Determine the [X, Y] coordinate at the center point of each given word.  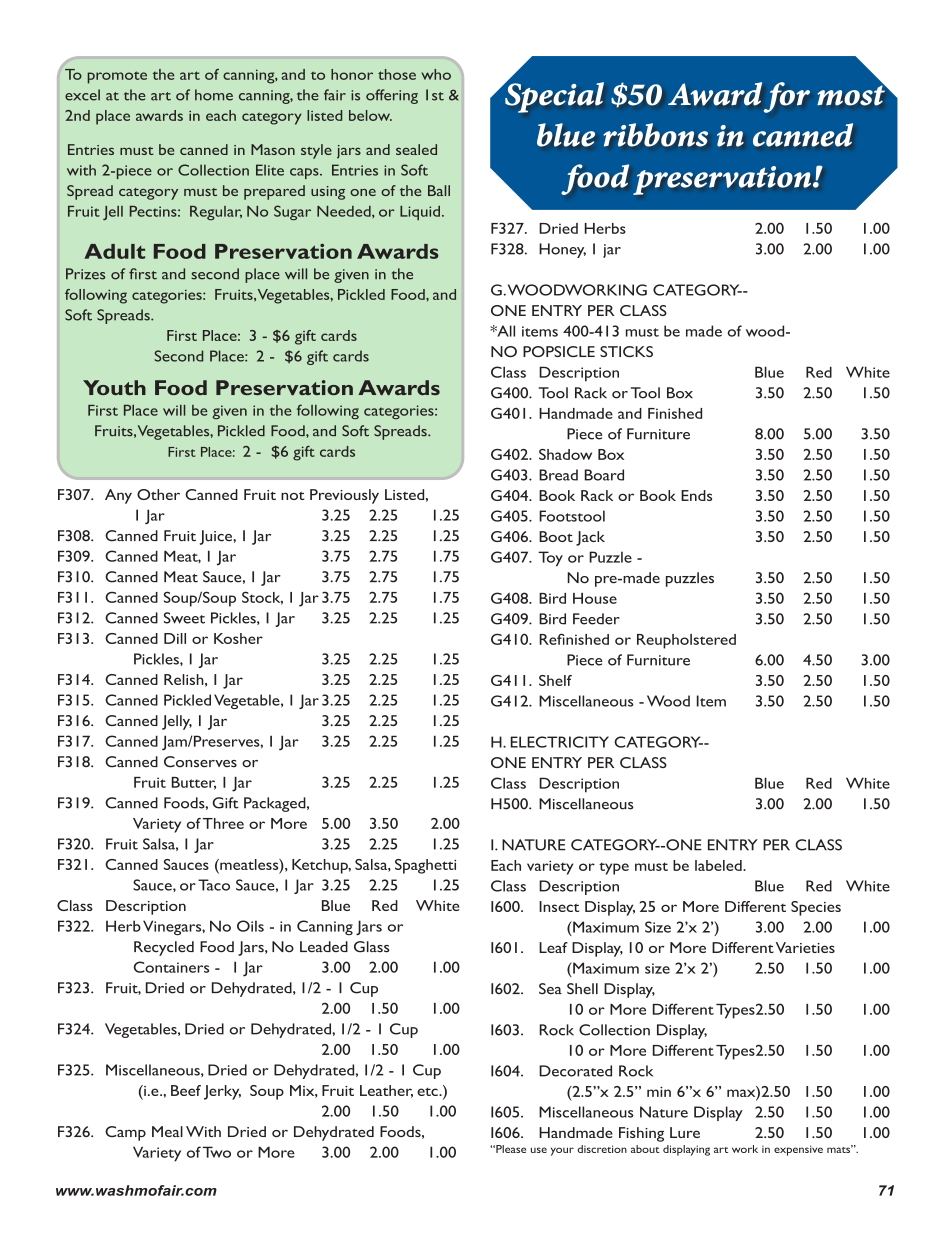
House [595, 598]
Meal [167, 1131]
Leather [386, 1091]
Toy [550, 558]
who [436, 74]
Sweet [184, 618]
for [787, 97]
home [214, 95]
